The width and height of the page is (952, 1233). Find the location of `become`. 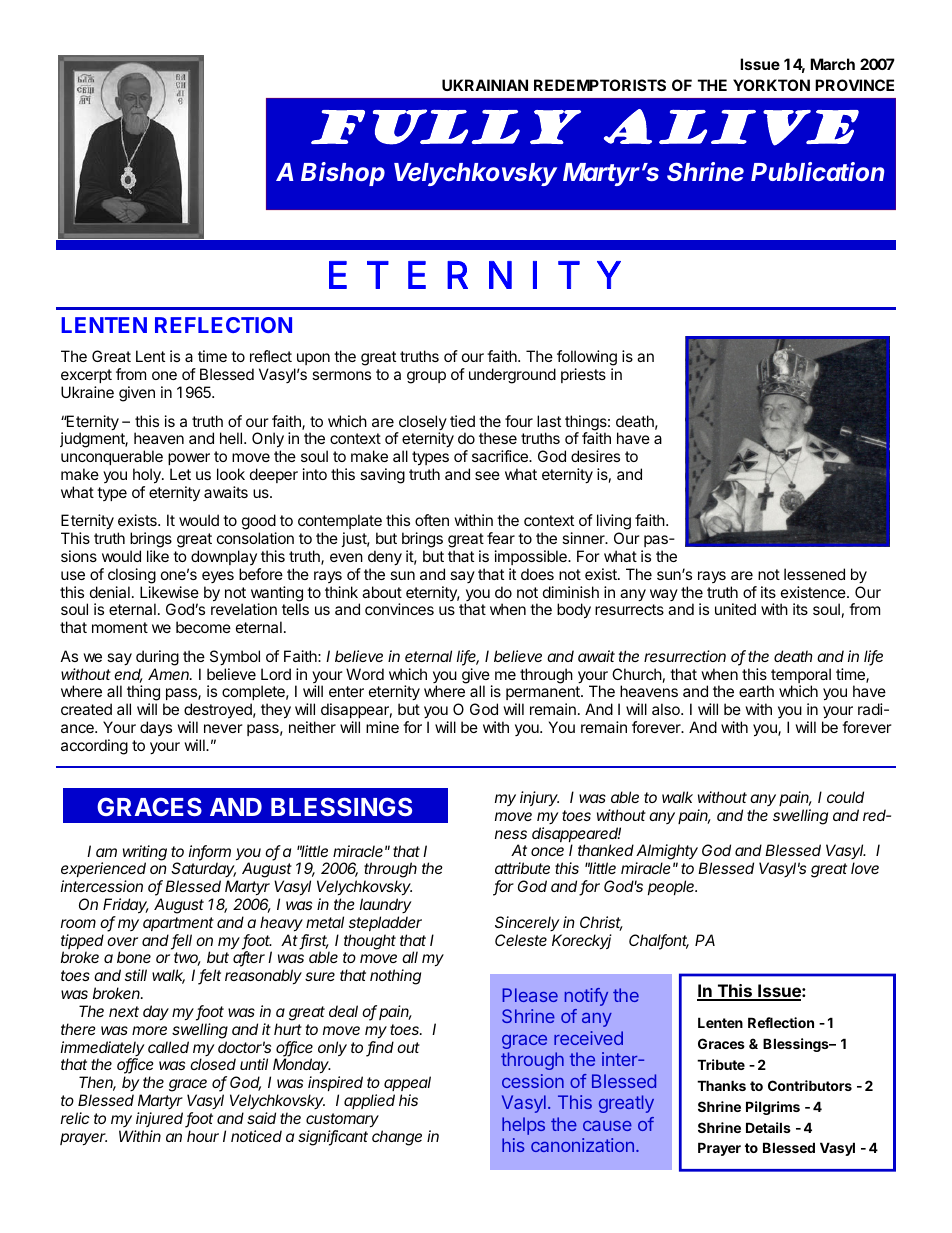

become is located at coordinates (203, 627).
